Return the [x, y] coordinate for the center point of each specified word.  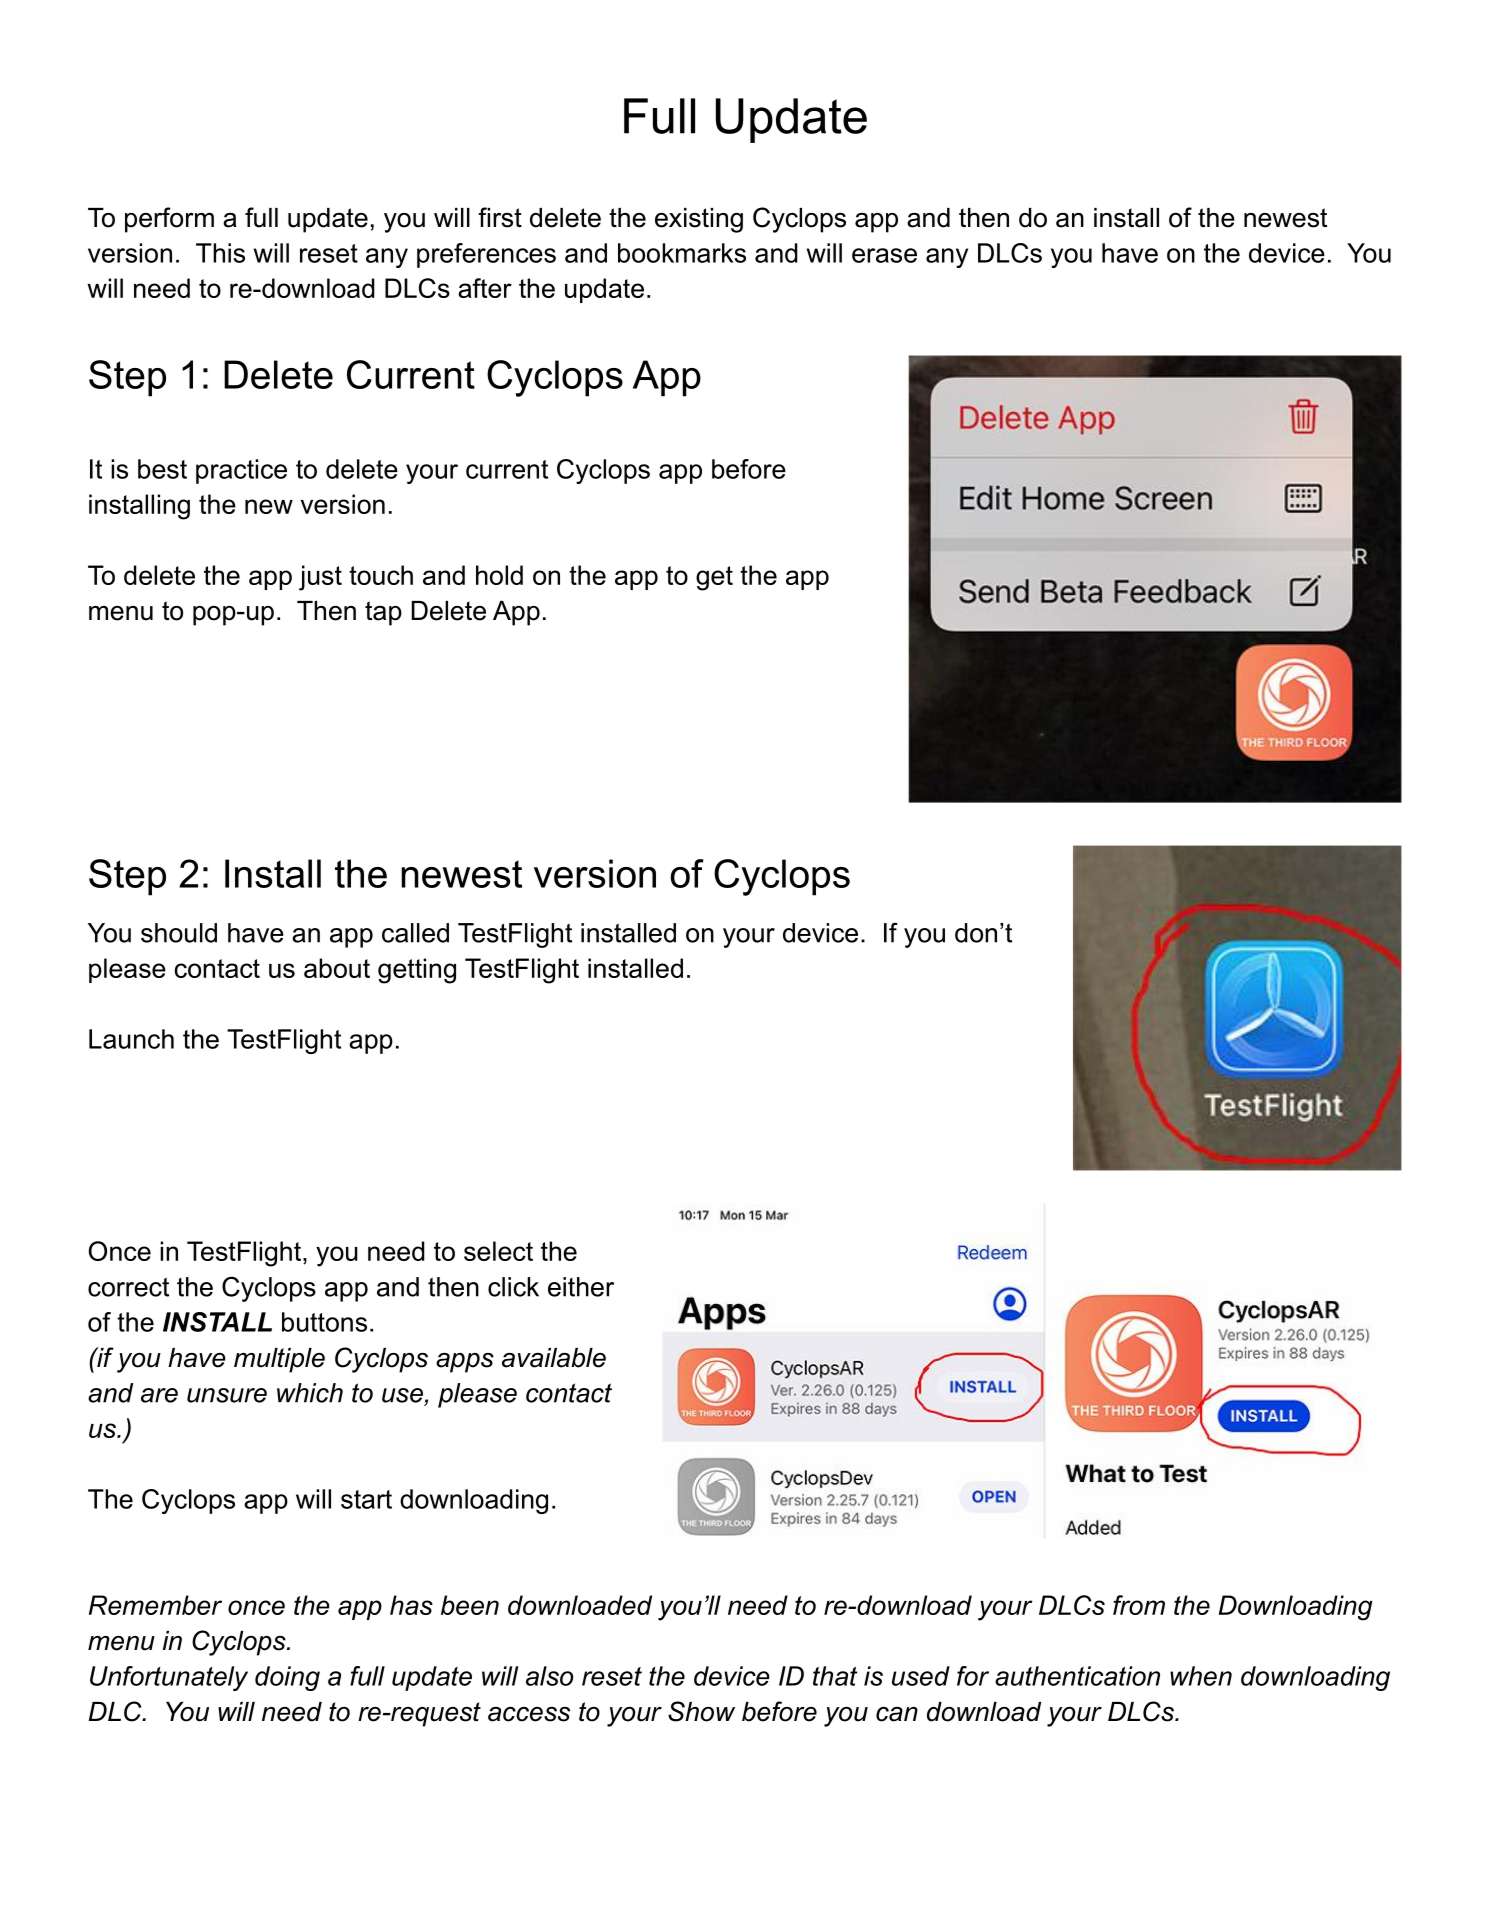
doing [287, 1678]
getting [417, 971]
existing [699, 220]
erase [884, 255]
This [220, 253]
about [337, 968]
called [415, 933]
